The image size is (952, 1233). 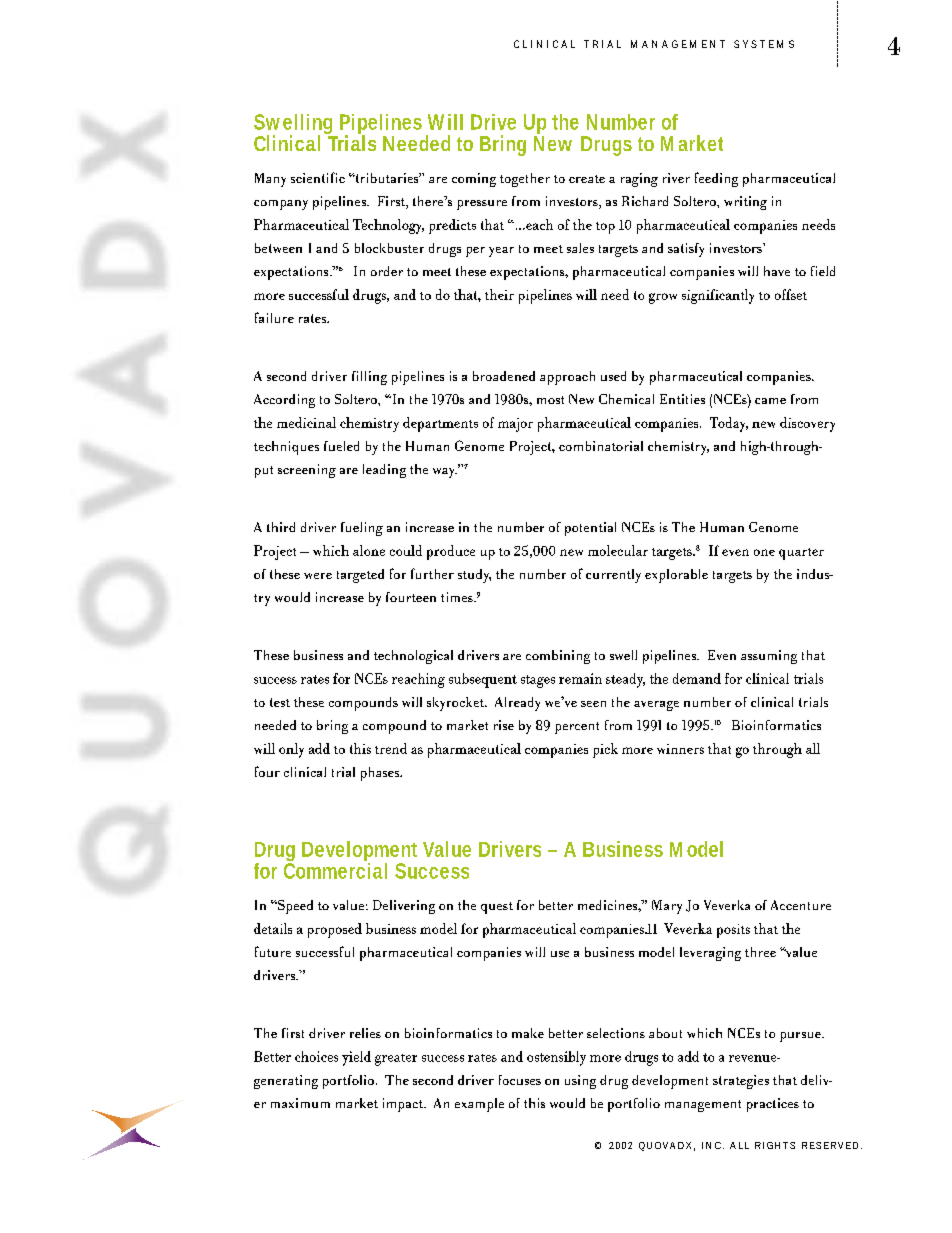 What do you see at coordinates (764, 44) in the screenshot?
I see `SYSTEMS` at bounding box center [764, 44].
